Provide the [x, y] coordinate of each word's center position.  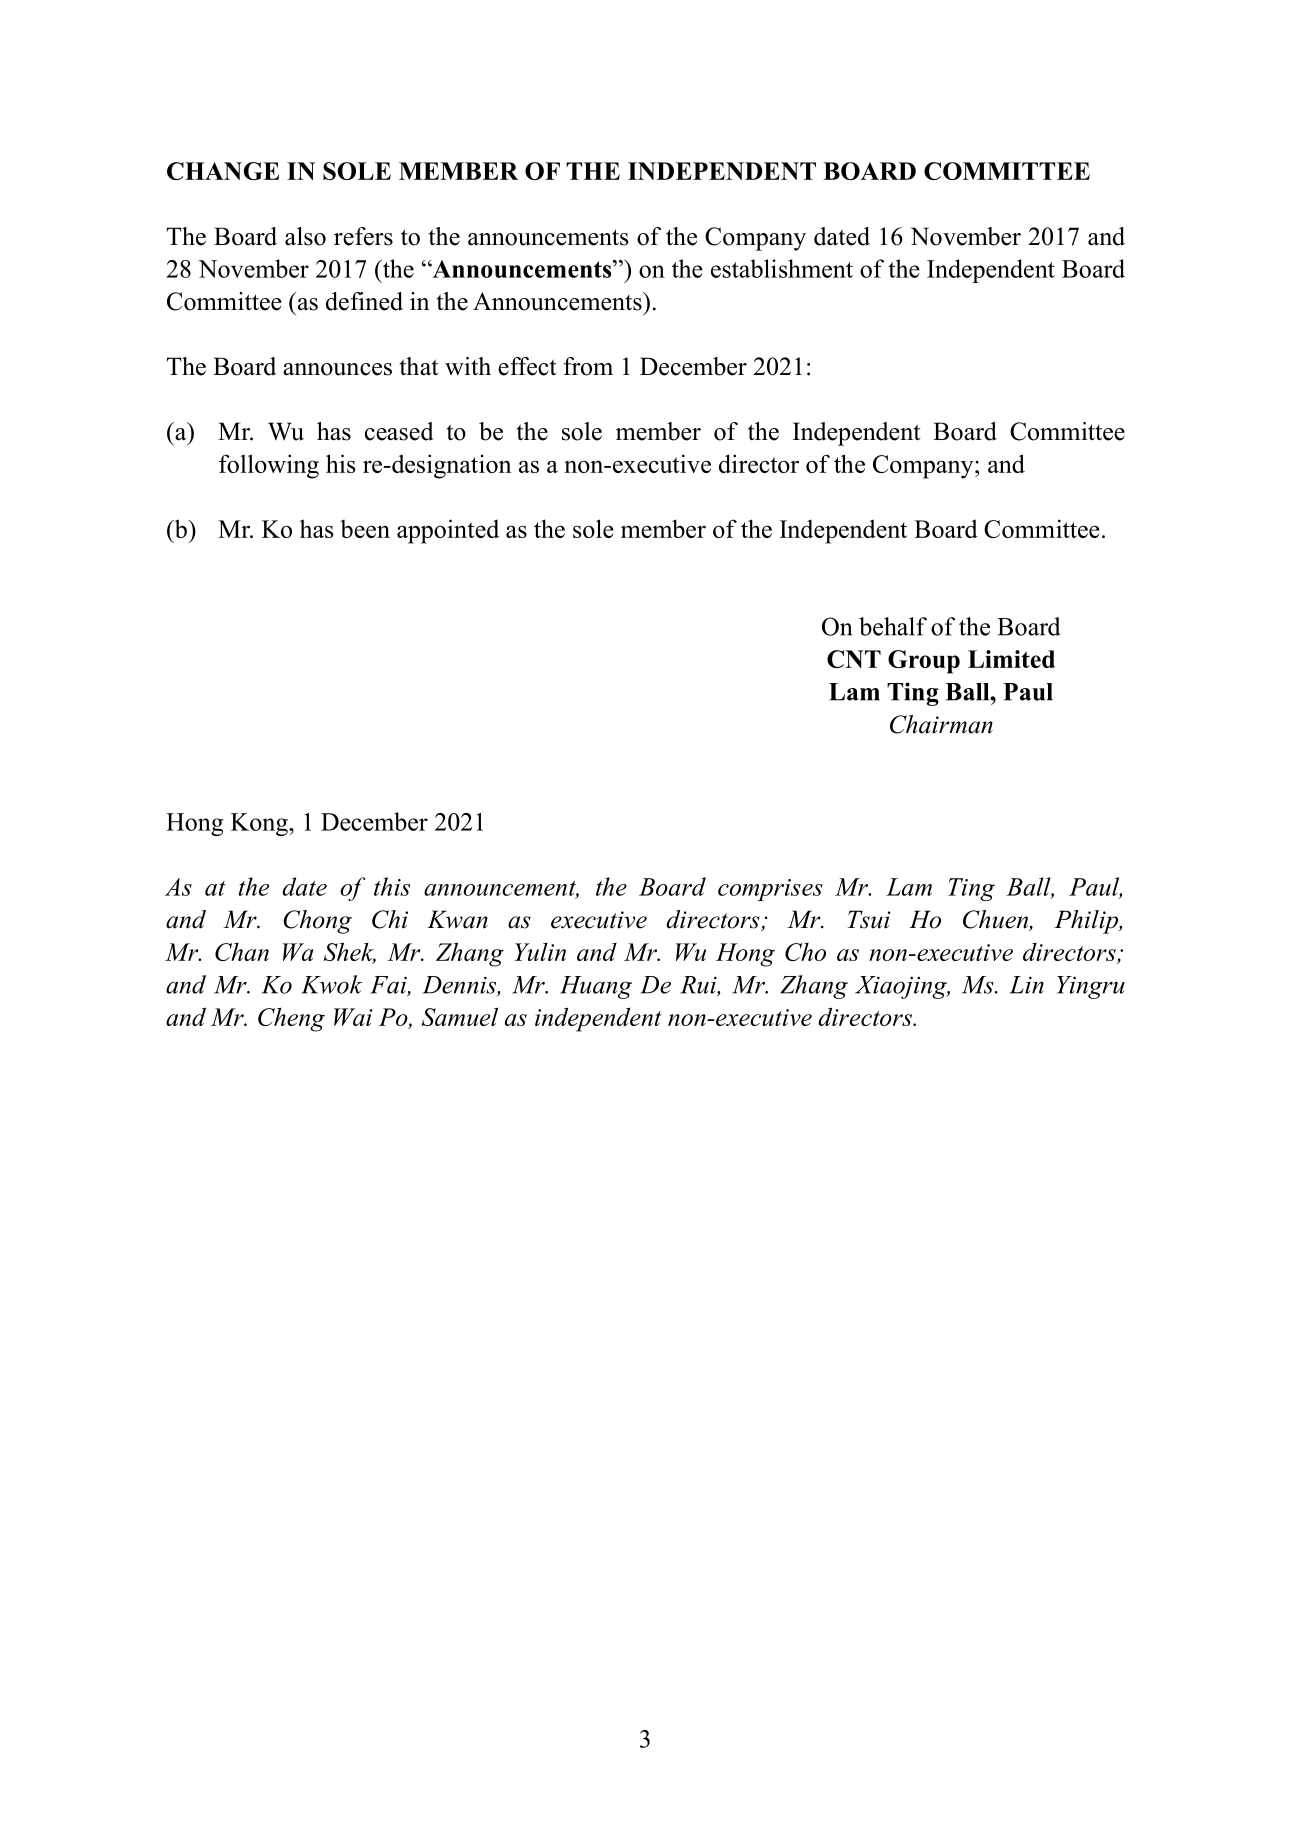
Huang [596, 987]
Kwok [332, 984]
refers [363, 236]
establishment [782, 268]
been [365, 529]
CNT [854, 659]
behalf [893, 626]
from [588, 366]
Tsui [869, 919]
